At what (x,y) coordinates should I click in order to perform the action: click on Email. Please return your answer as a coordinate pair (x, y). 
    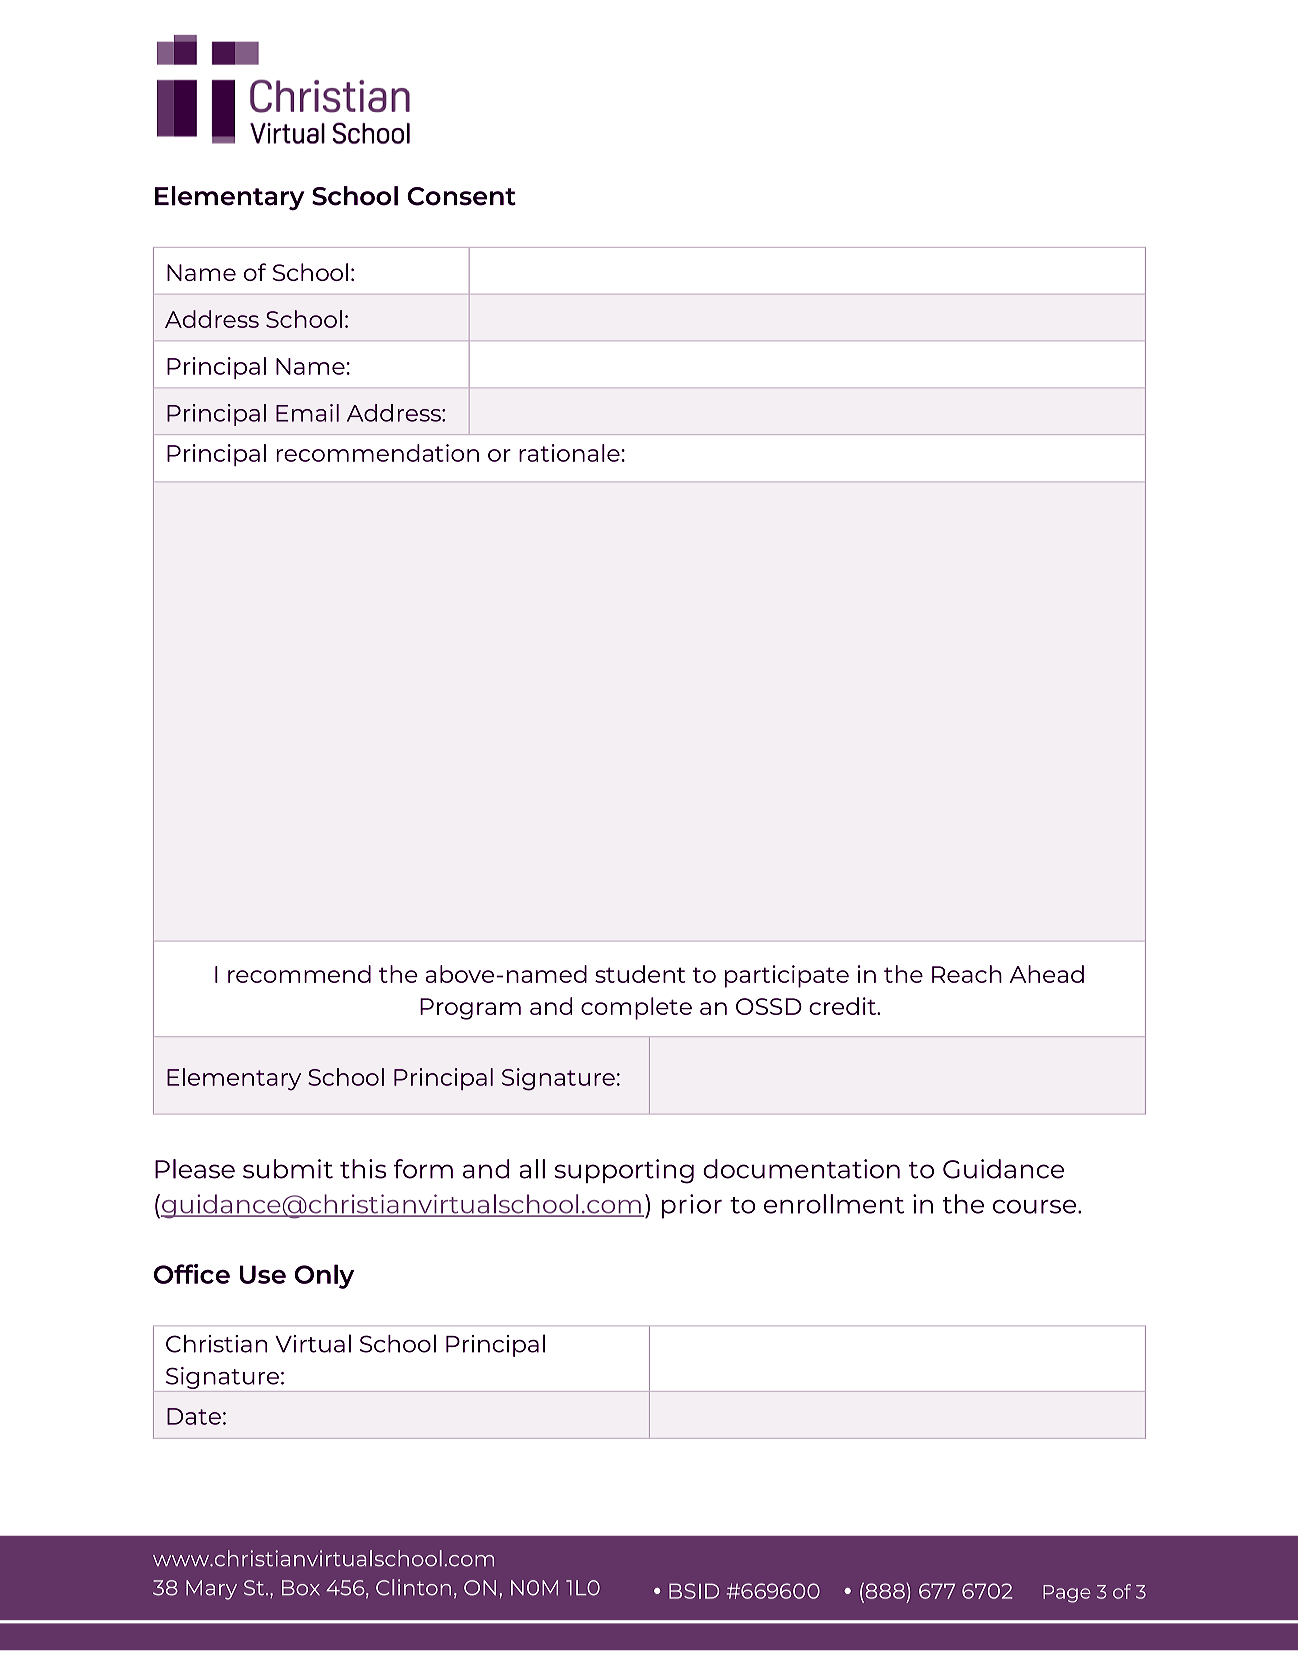
    Looking at the image, I should click on (307, 413).
